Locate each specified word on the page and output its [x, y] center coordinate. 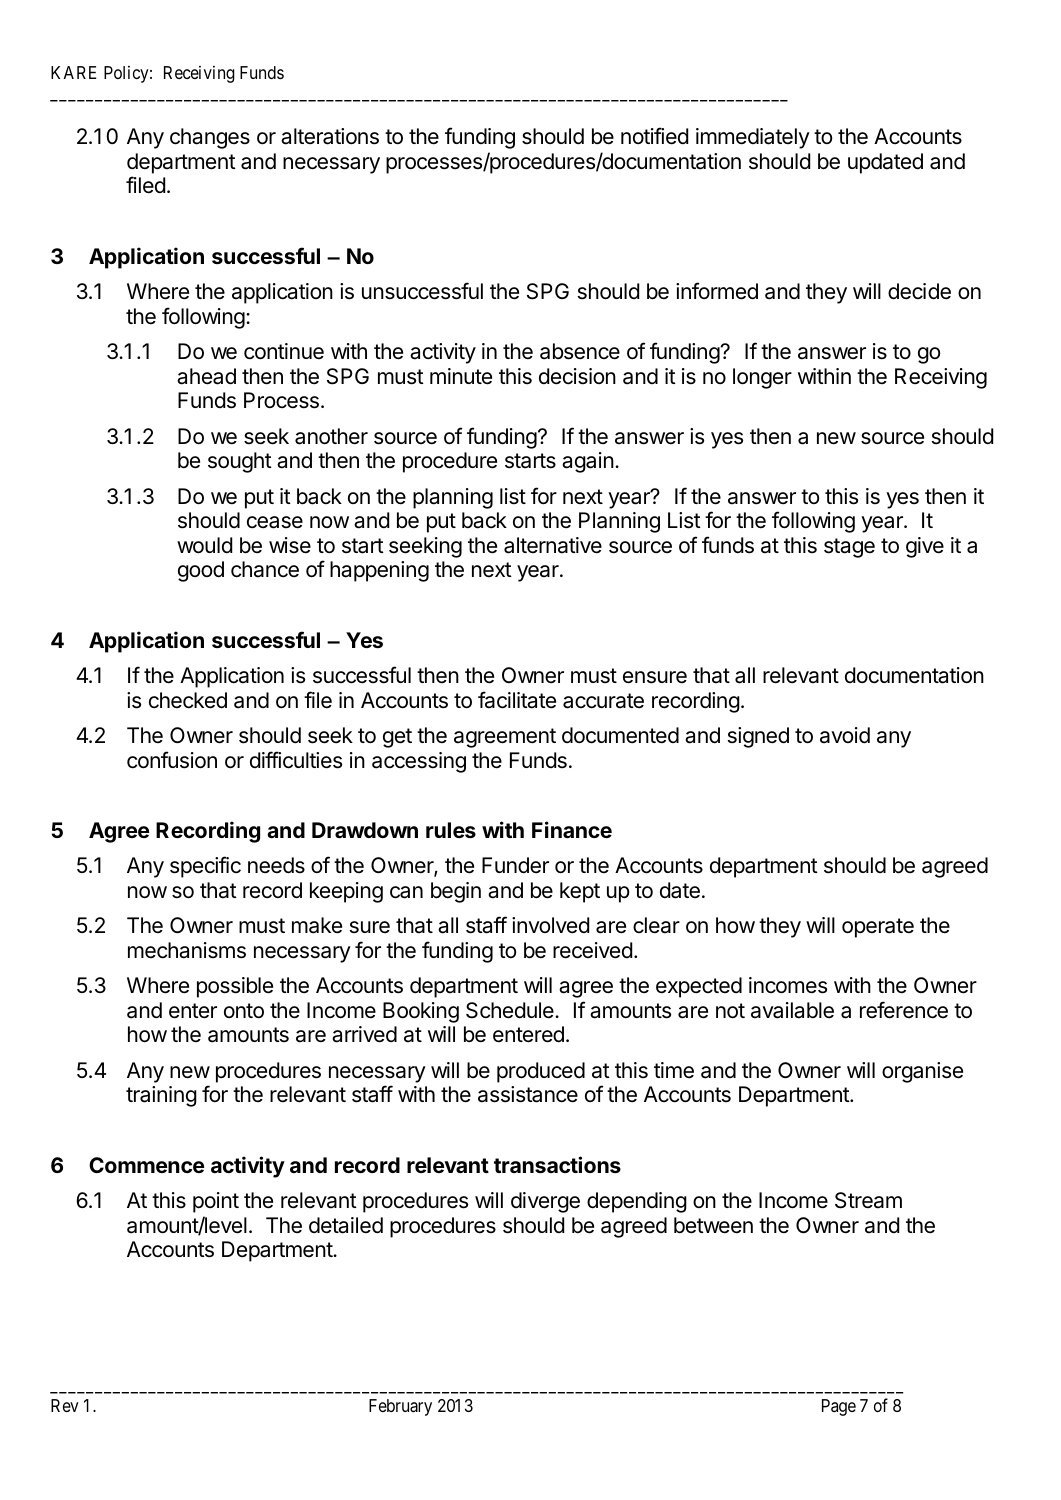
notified [654, 136]
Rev [65, 1405]
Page [839, 1407]
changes [210, 138]
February [400, 1407]
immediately [753, 138]
